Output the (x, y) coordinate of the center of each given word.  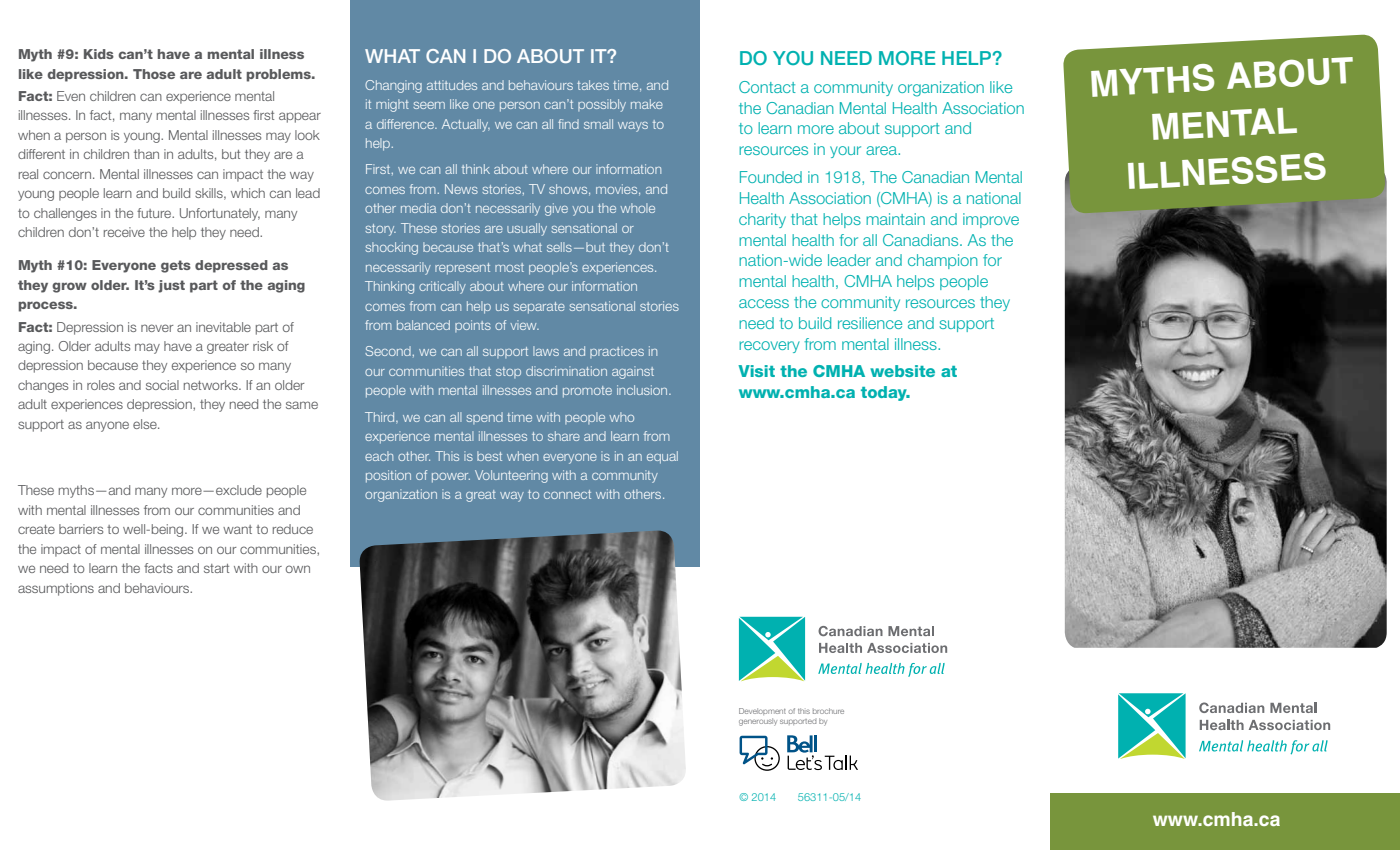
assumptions (56, 589)
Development (762, 711)
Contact (767, 87)
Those (154, 74)
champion (943, 261)
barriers (81, 529)
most (509, 267)
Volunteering (511, 476)
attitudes (452, 85)
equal (662, 457)
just (171, 286)
